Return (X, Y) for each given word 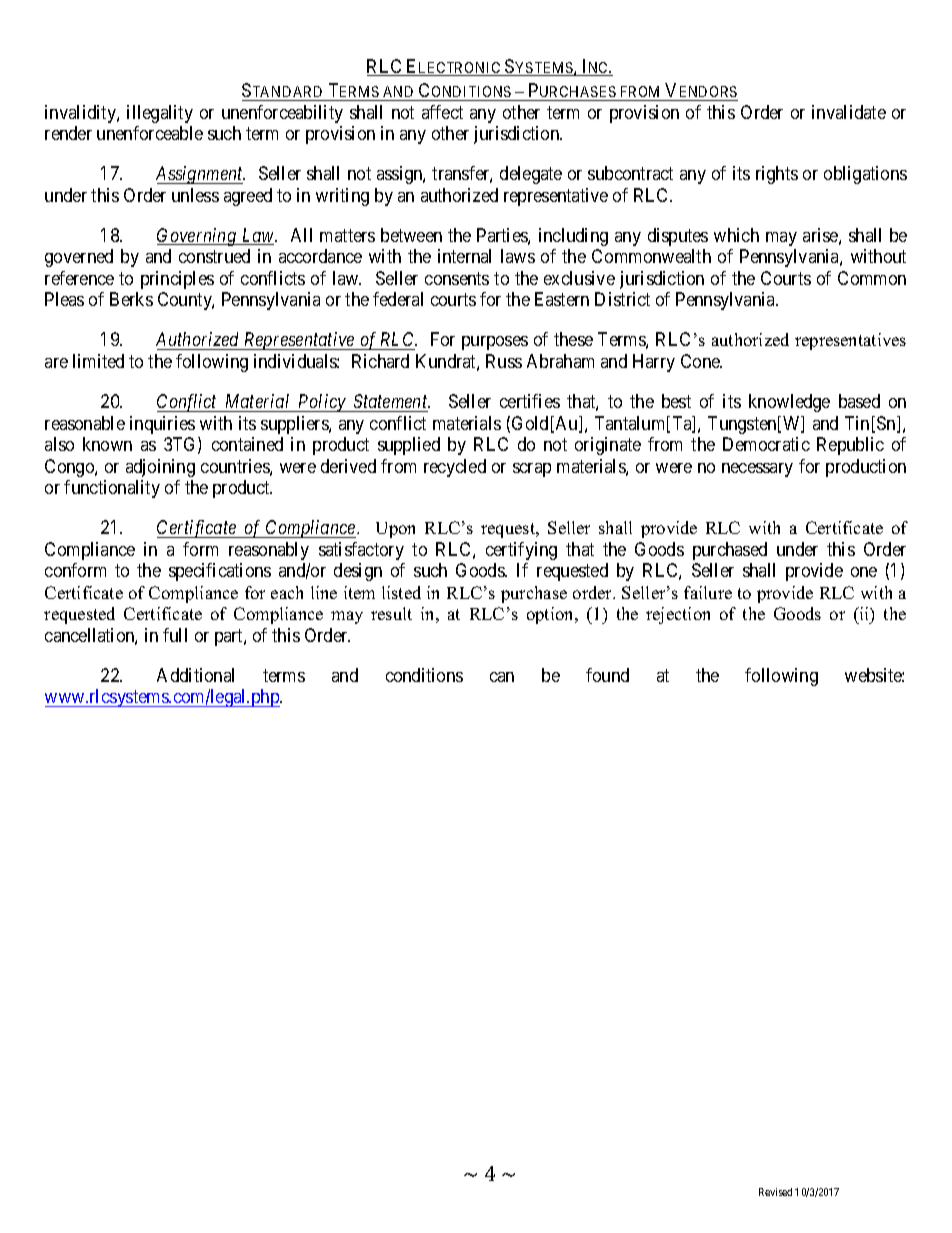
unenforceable (150, 133)
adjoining (160, 468)
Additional (195, 675)
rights (777, 175)
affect (442, 112)
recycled (455, 468)
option (551, 615)
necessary (757, 470)
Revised (775, 1192)
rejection (678, 615)
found (607, 675)
